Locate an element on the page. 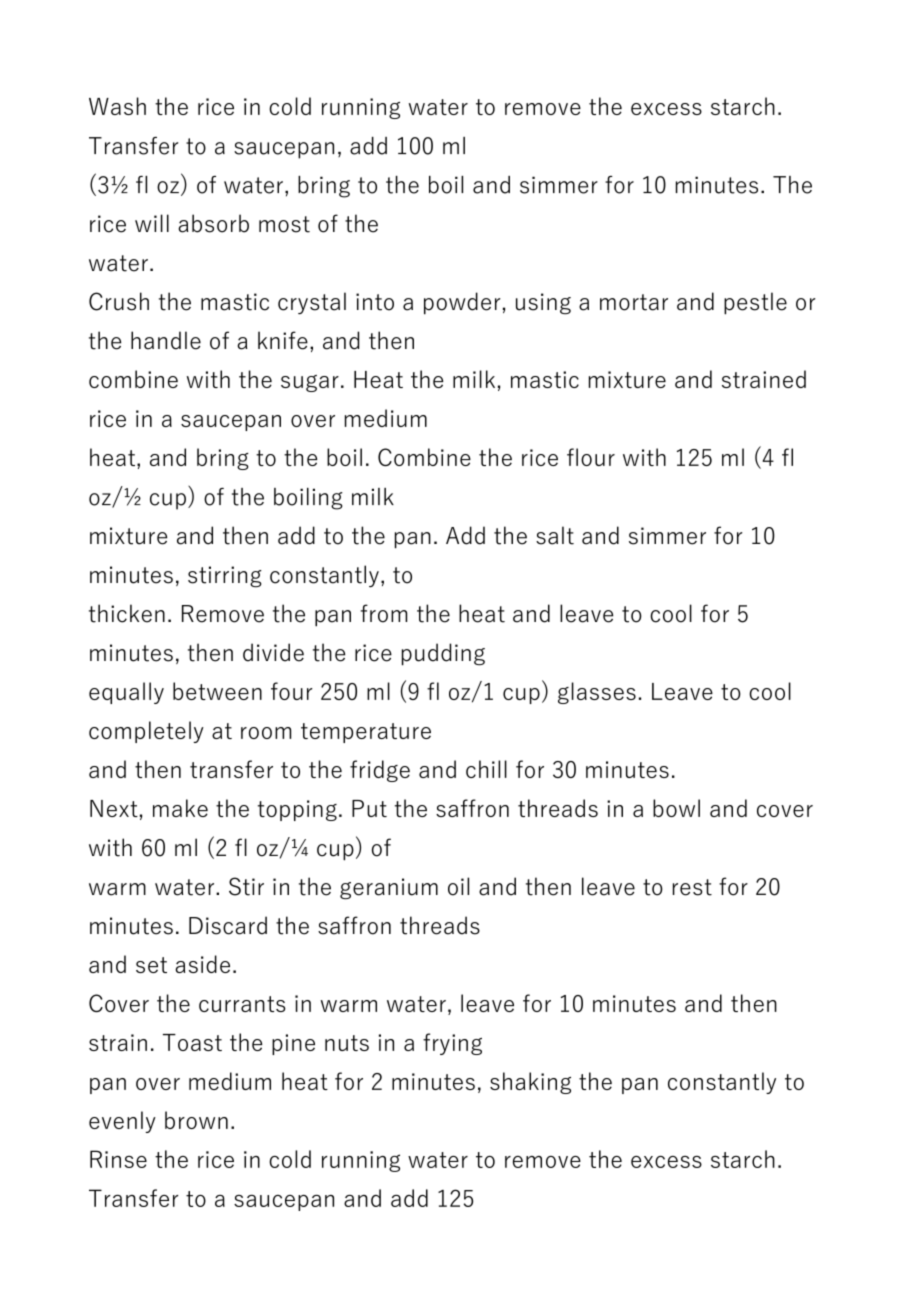 This image has height=1308, width=924. most is located at coordinates (284, 224).
